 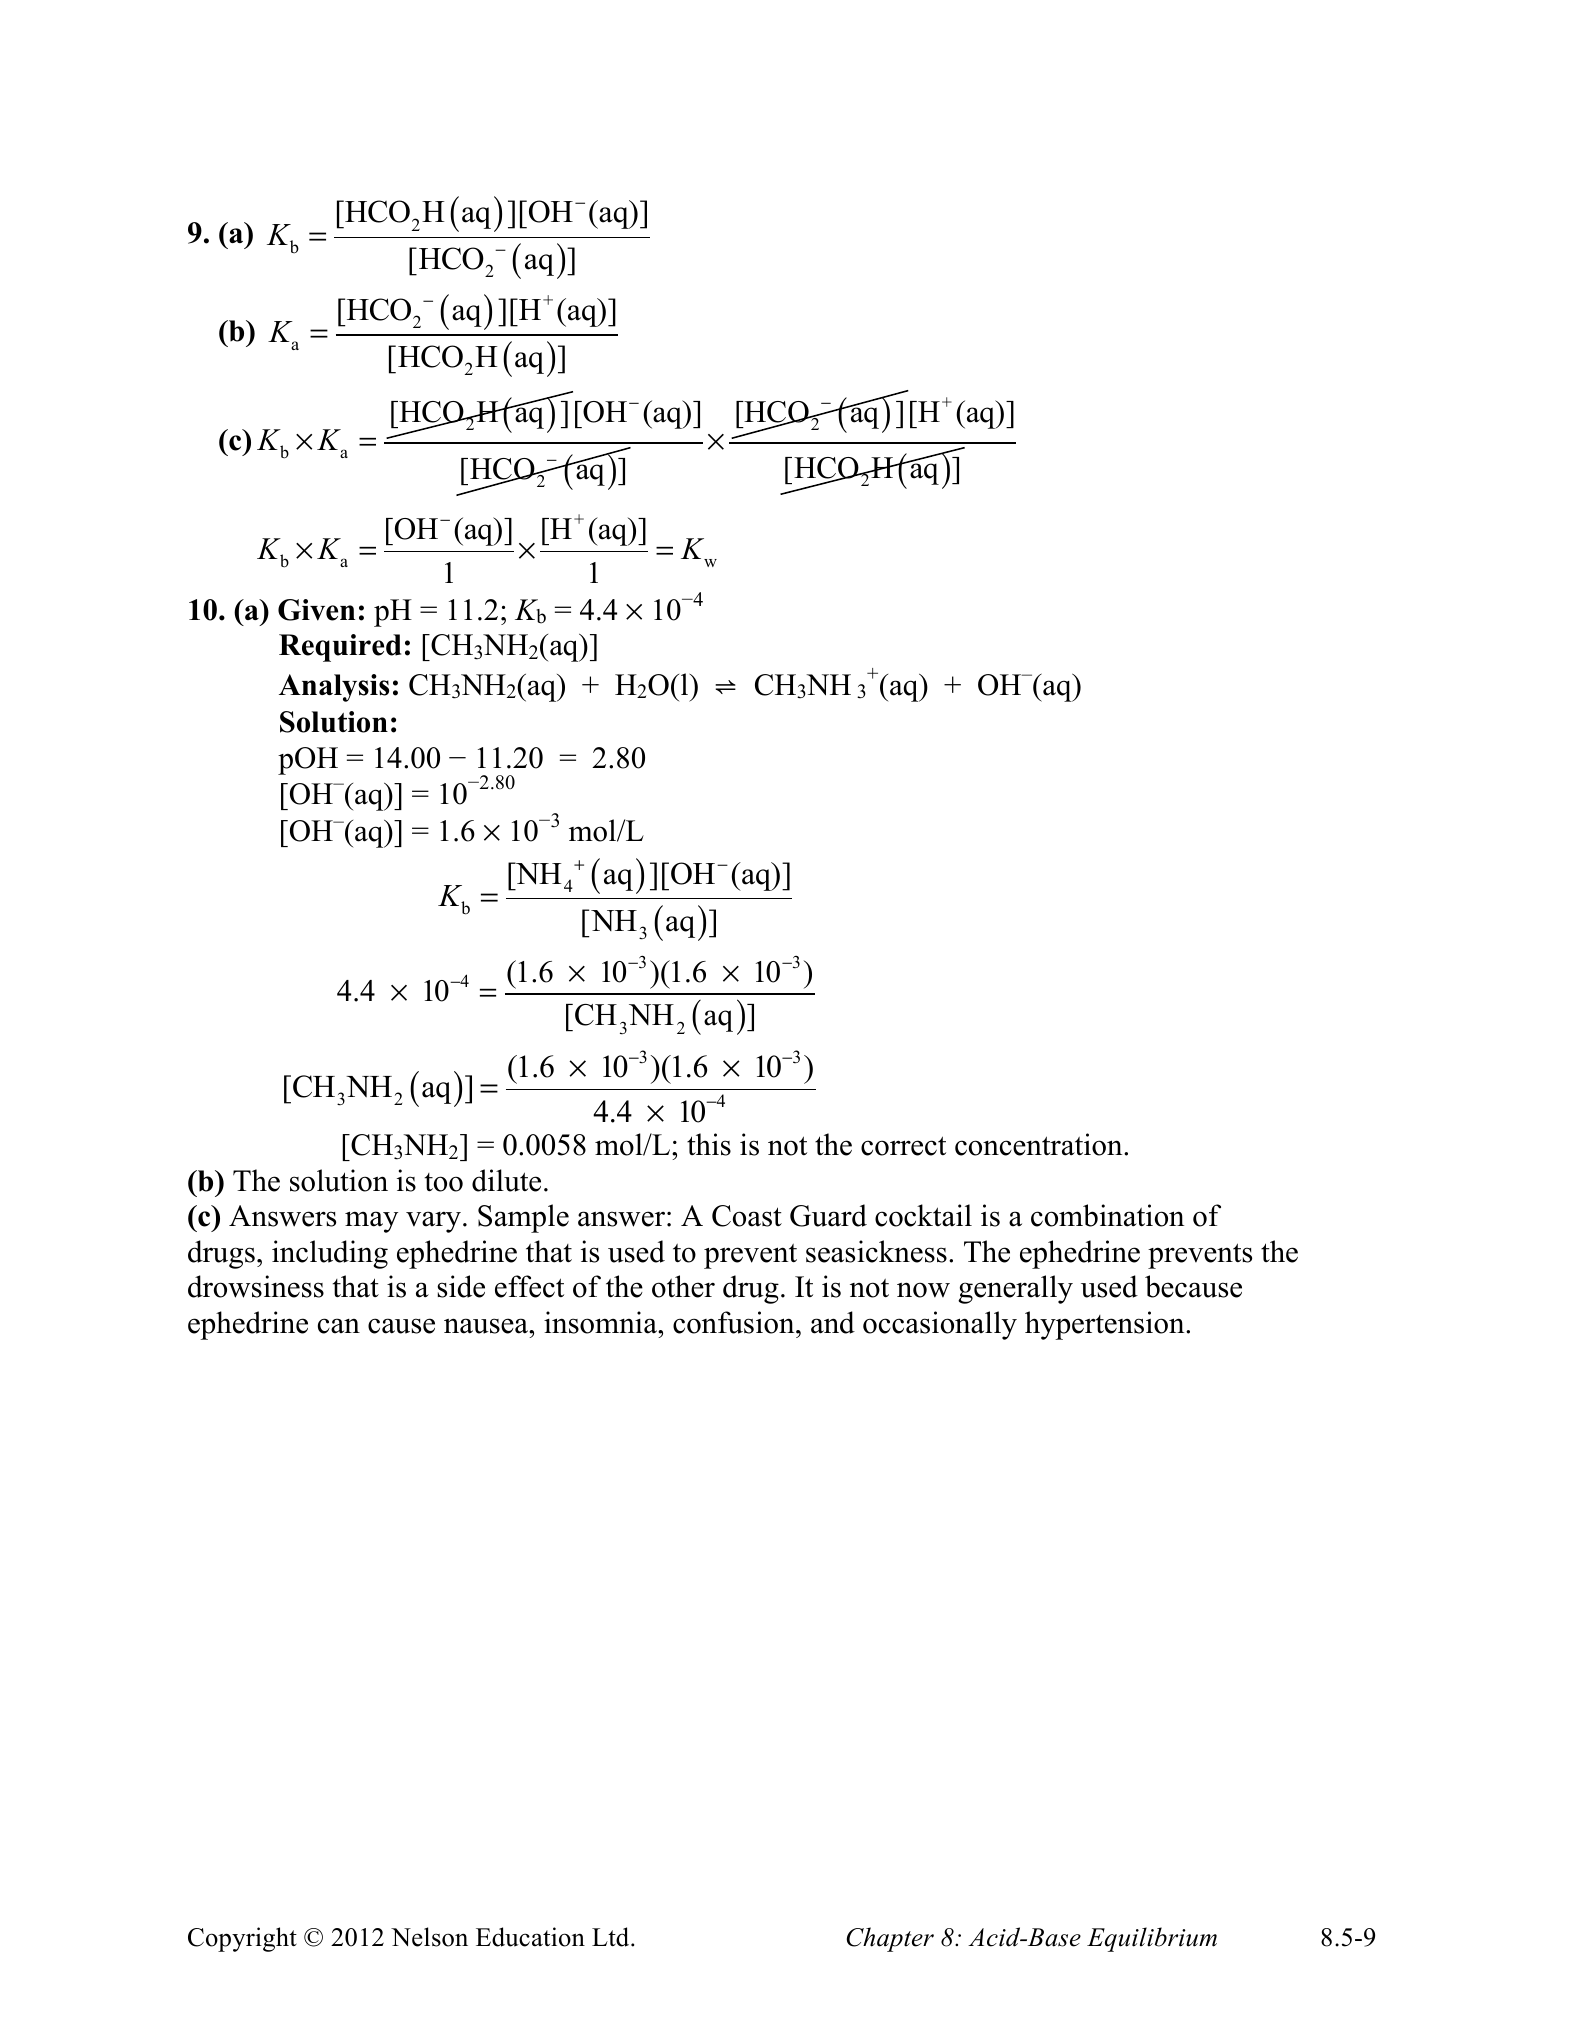 I want to click on Analysis, so click(x=334, y=688).
